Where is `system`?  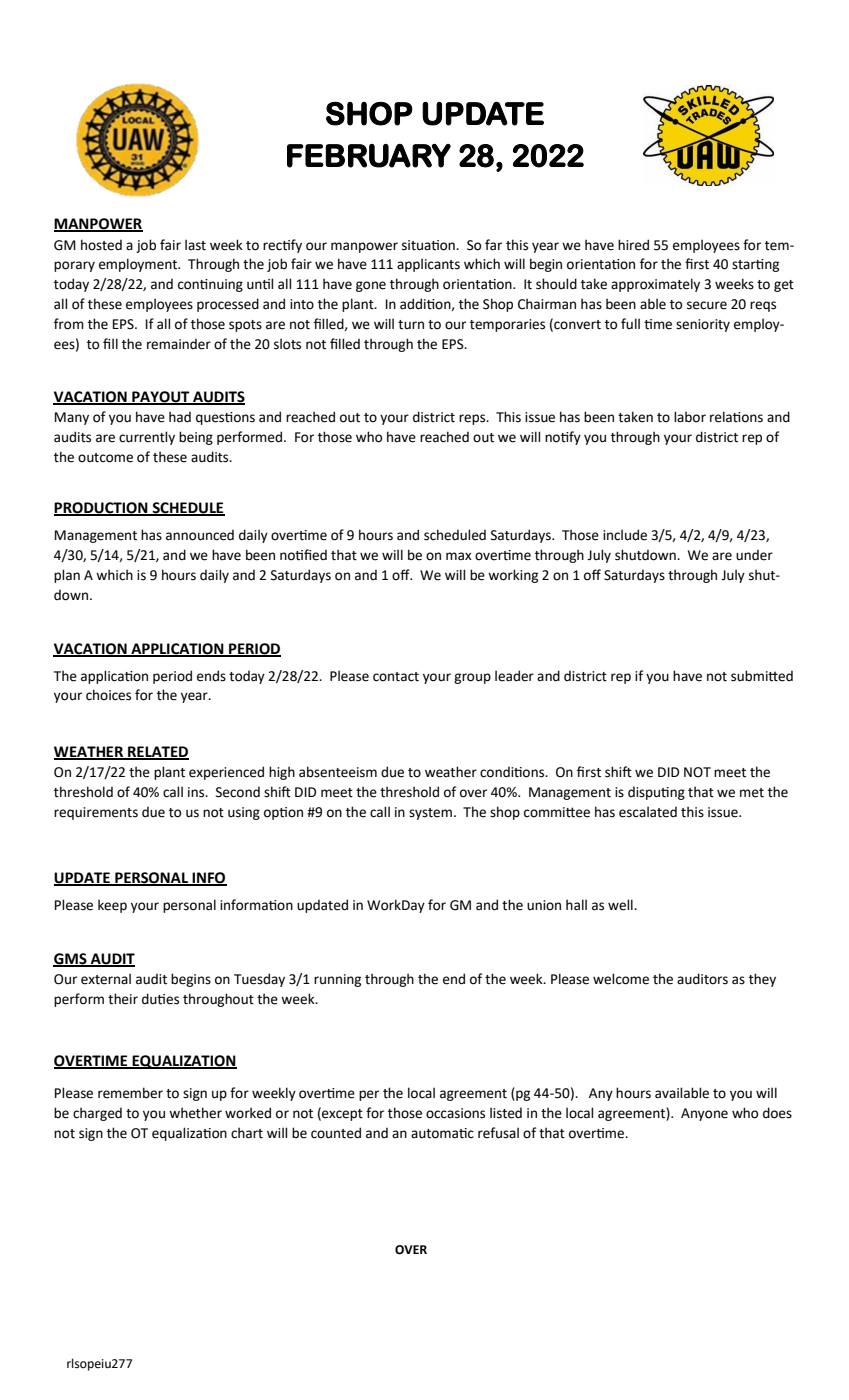
system is located at coordinates (430, 814).
